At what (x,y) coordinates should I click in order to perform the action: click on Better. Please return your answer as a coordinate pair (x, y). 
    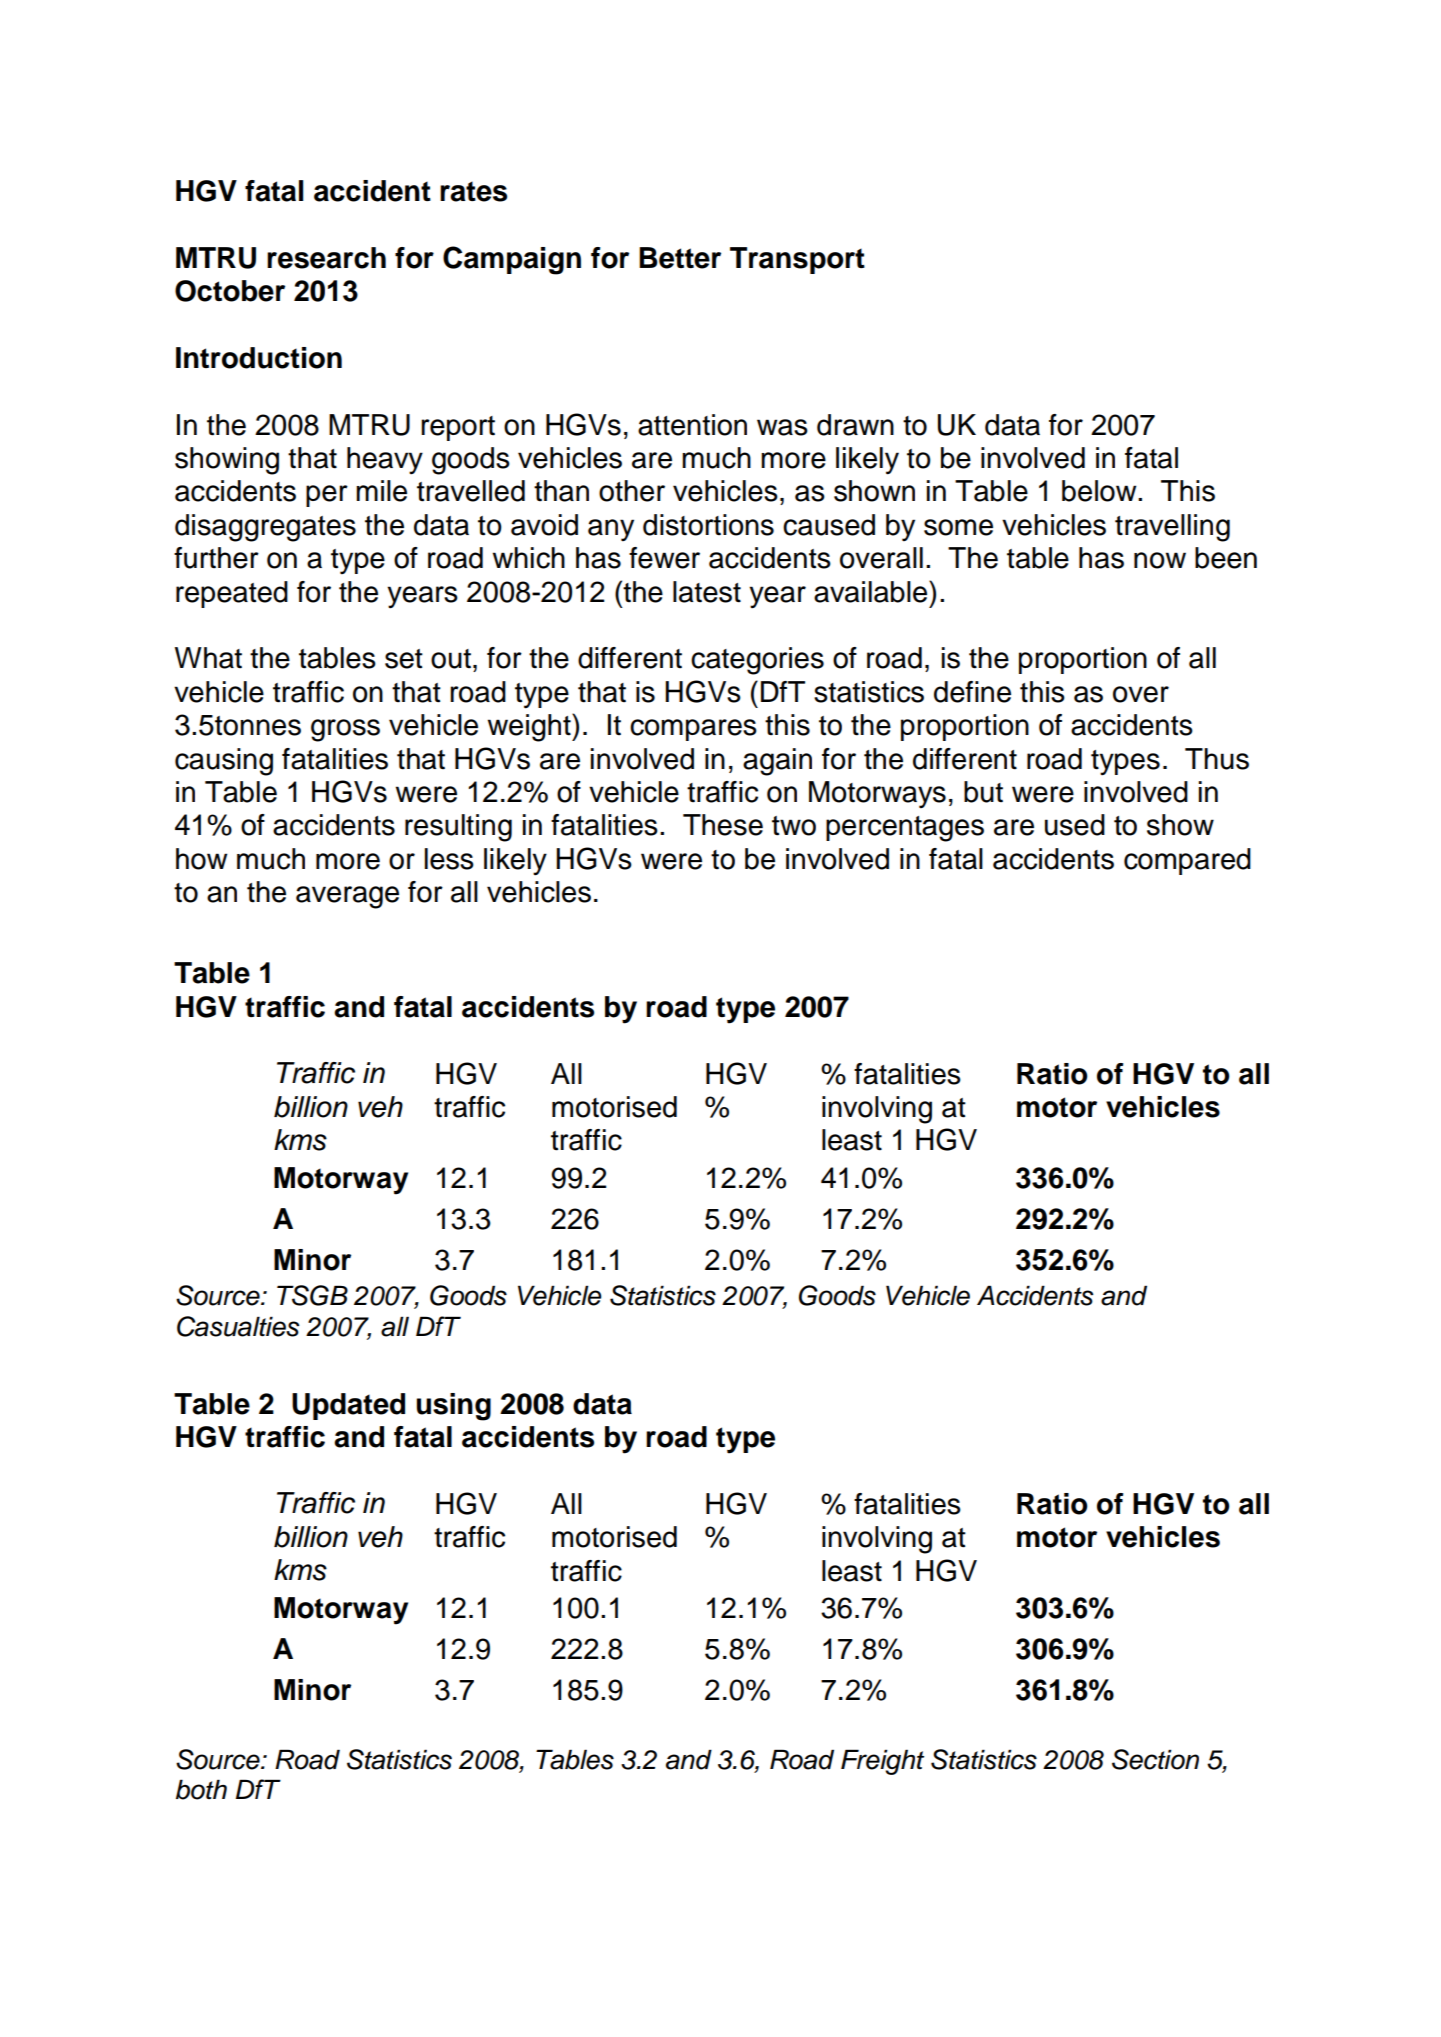
    Looking at the image, I should click on (680, 258).
